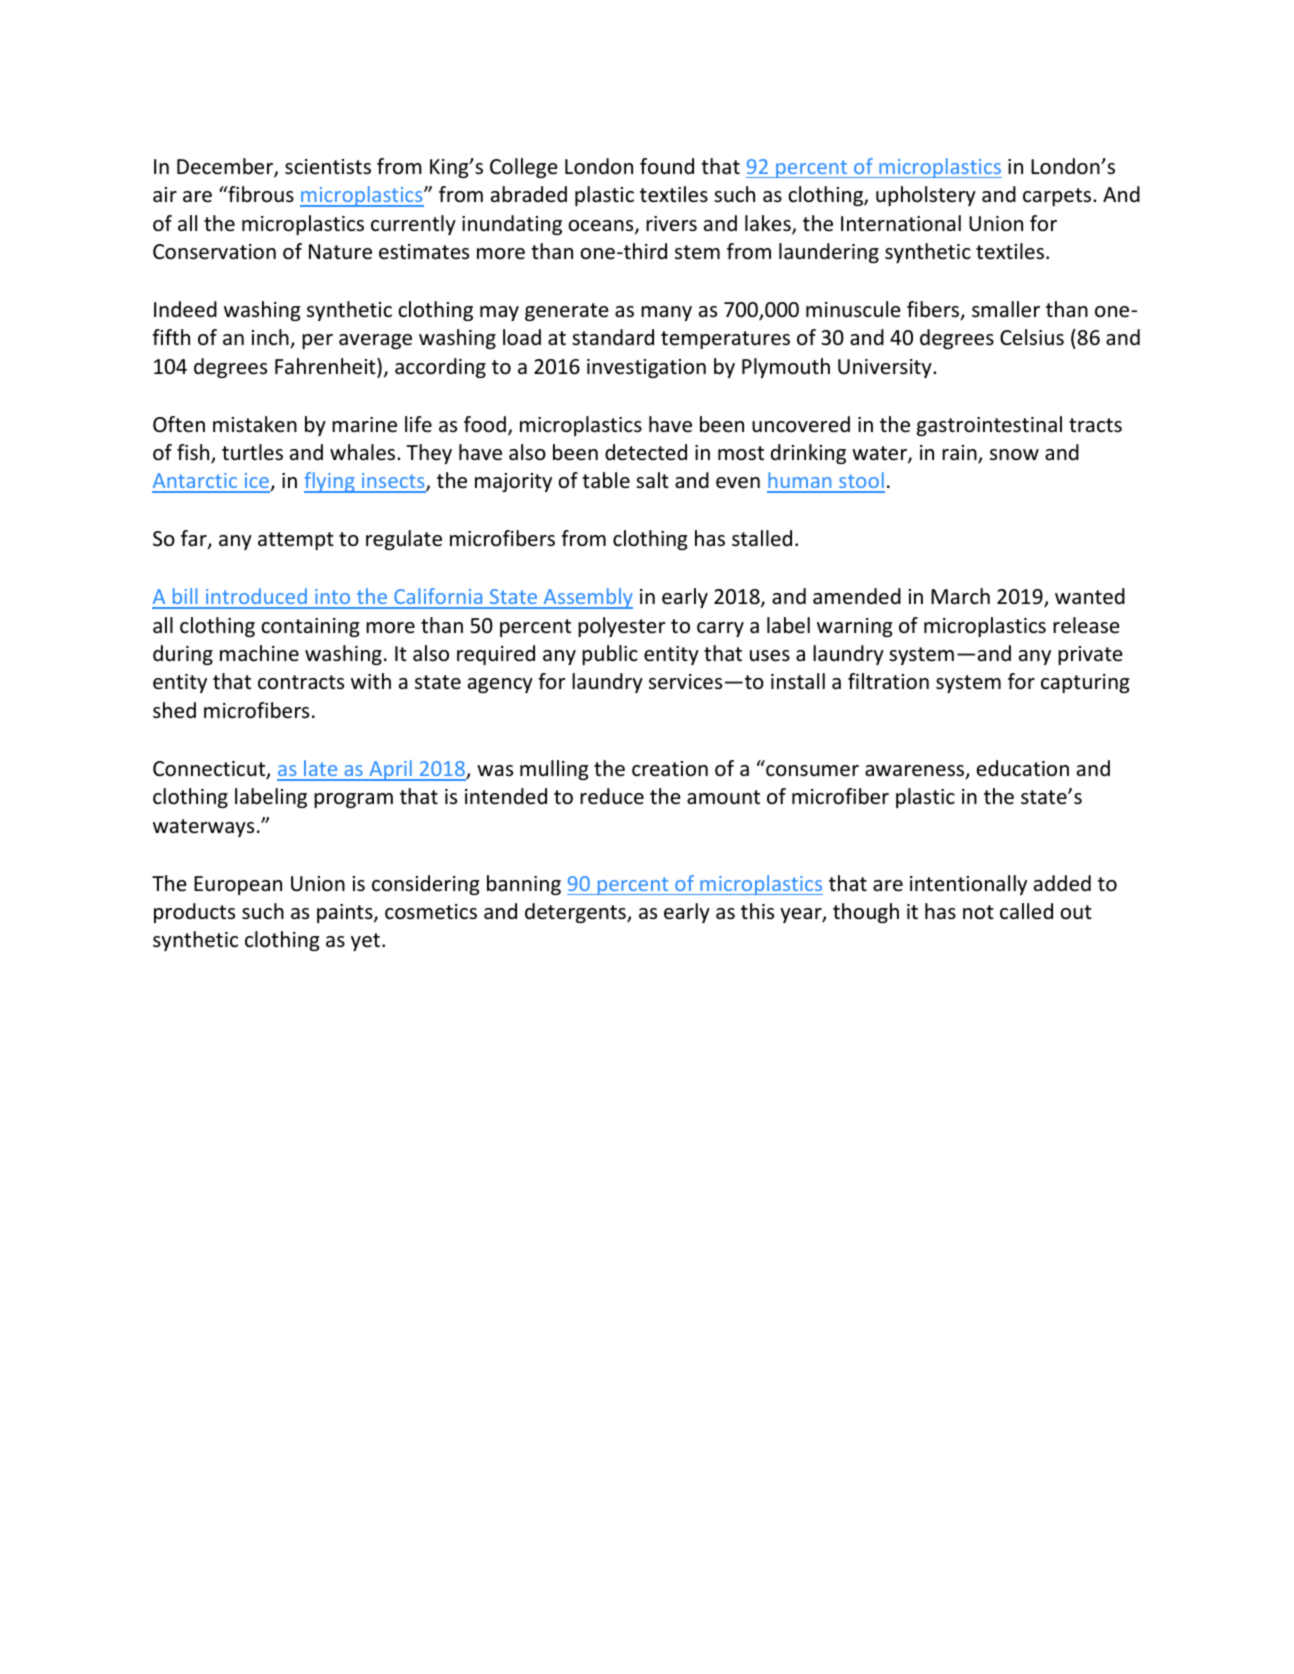 The image size is (1294, 1674). Describe the element at coordinates (576, 913) in the document. I see `detergents` at that location.
